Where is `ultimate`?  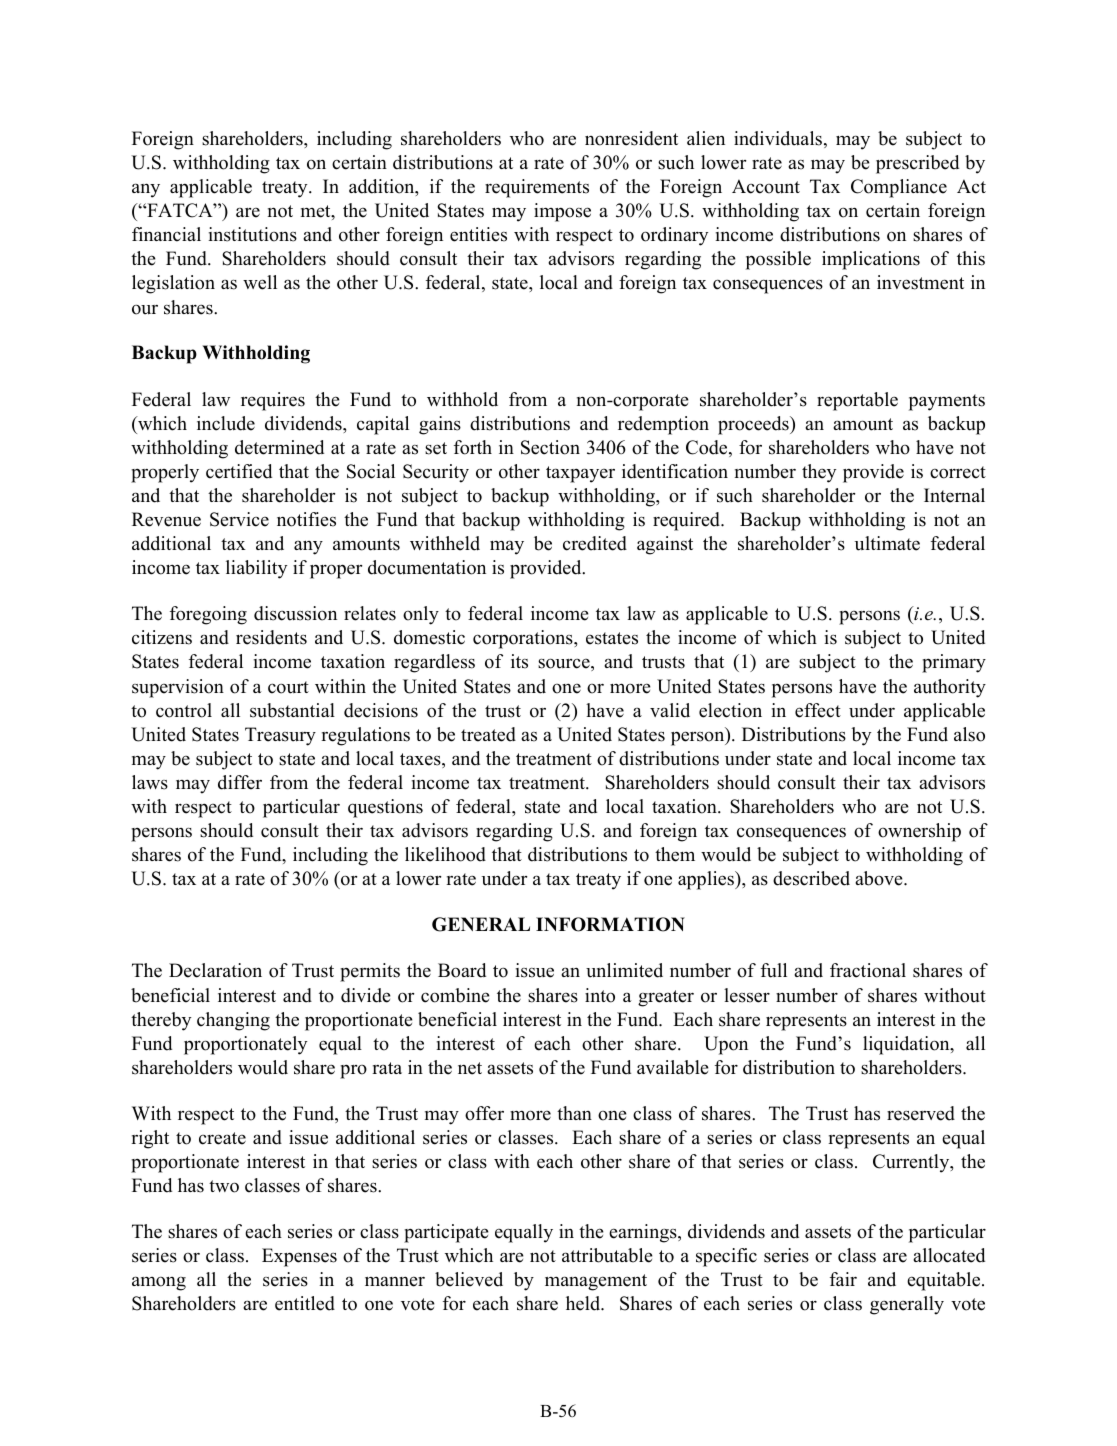 ultimate is located at coordinates (887, 543).
